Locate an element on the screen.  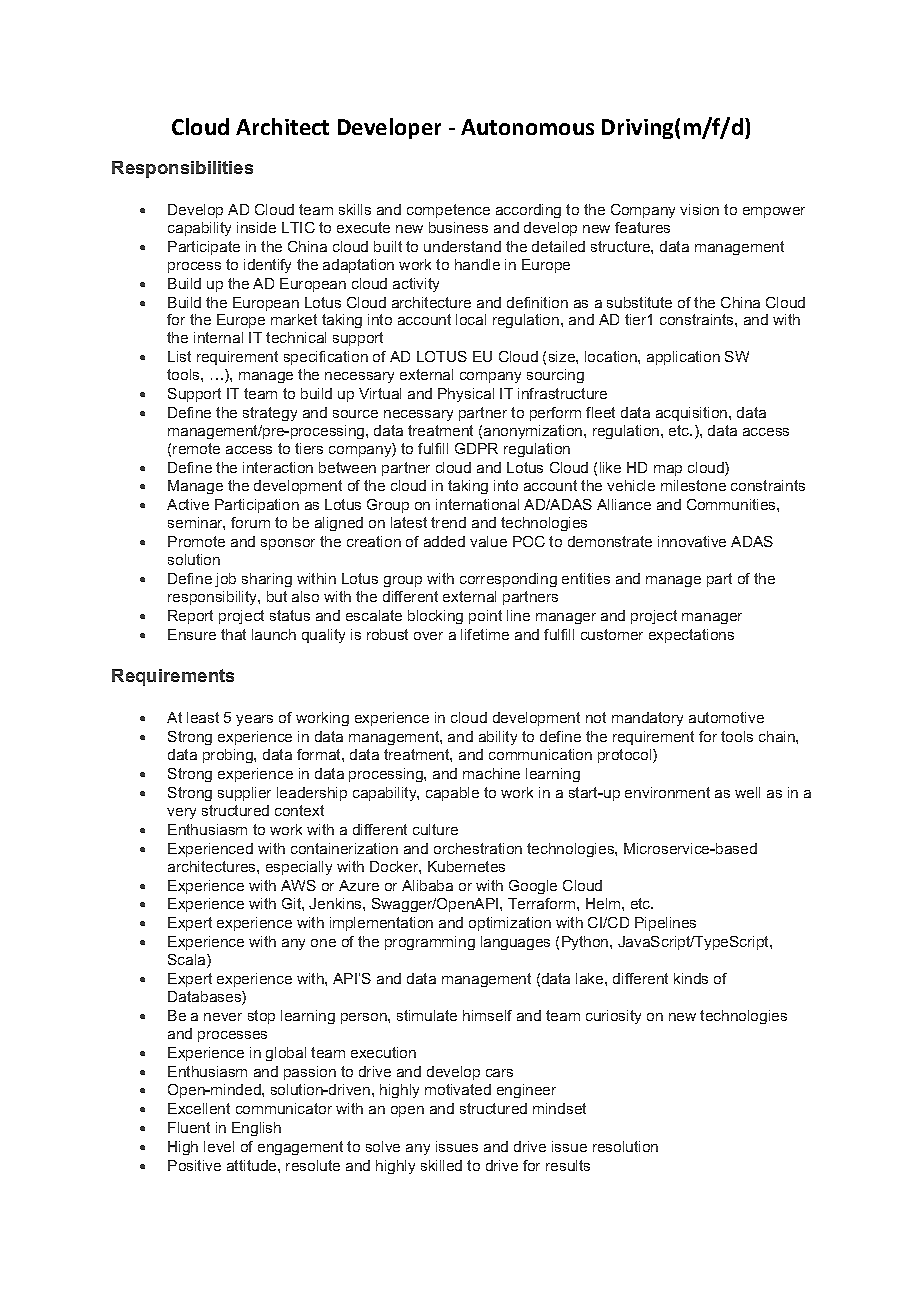
Responsibilities is located at coordinates (182, 169).
